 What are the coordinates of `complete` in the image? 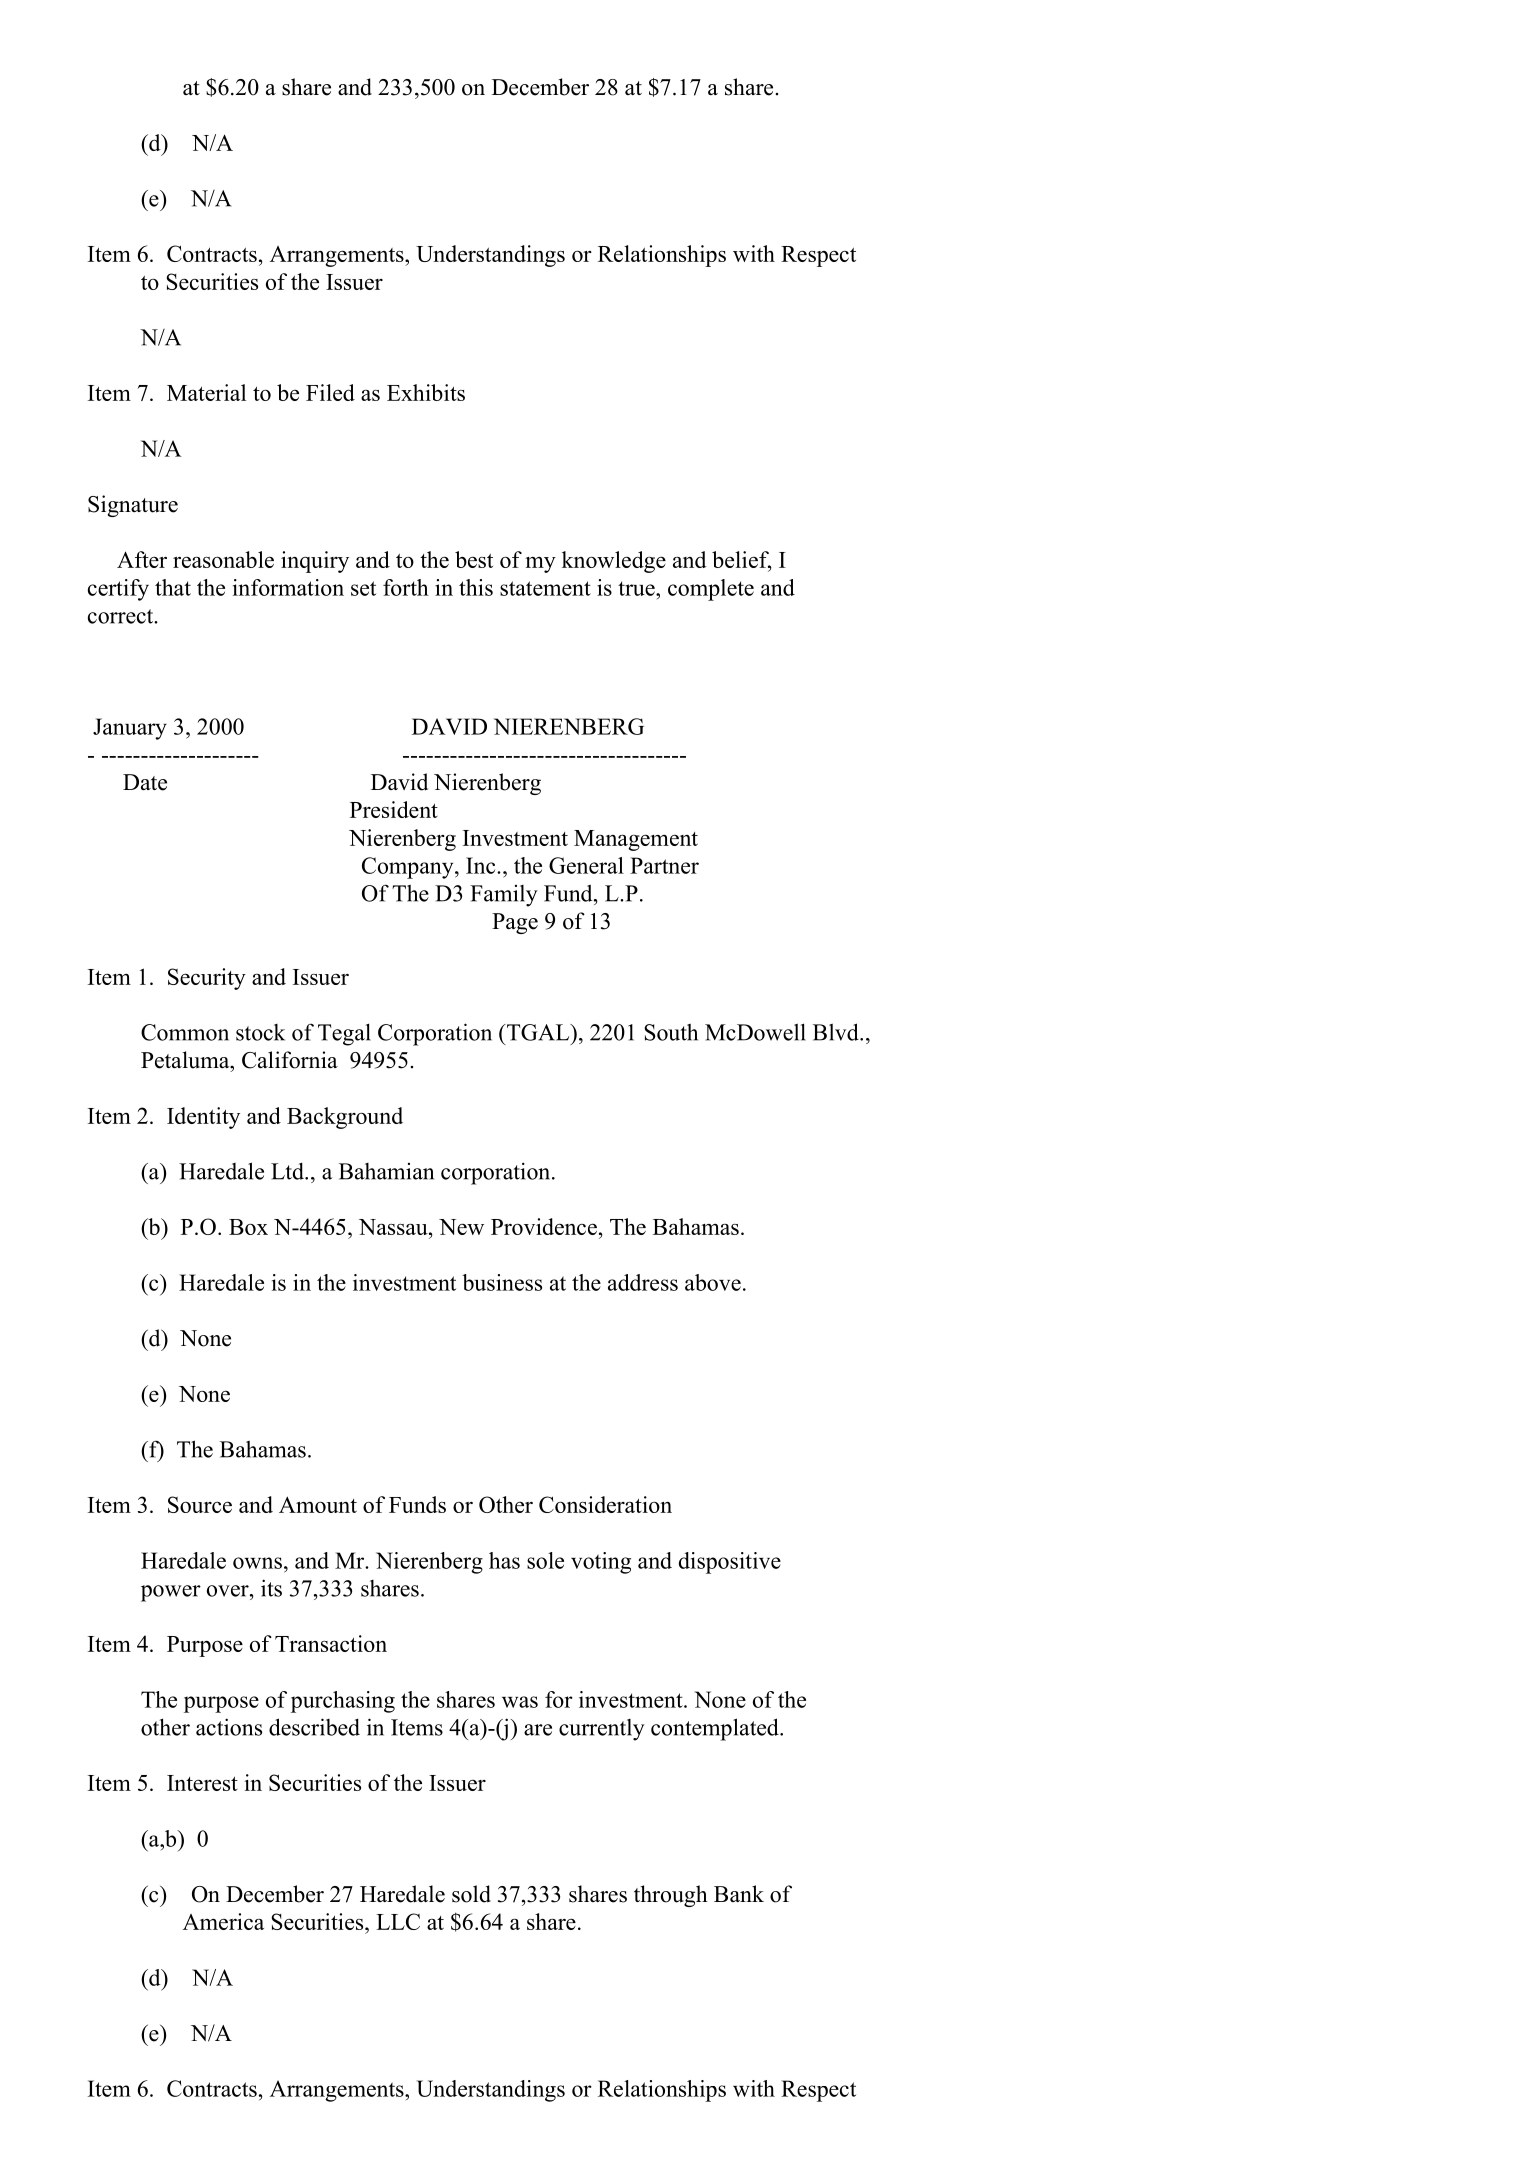 It's located at (711, 590).
